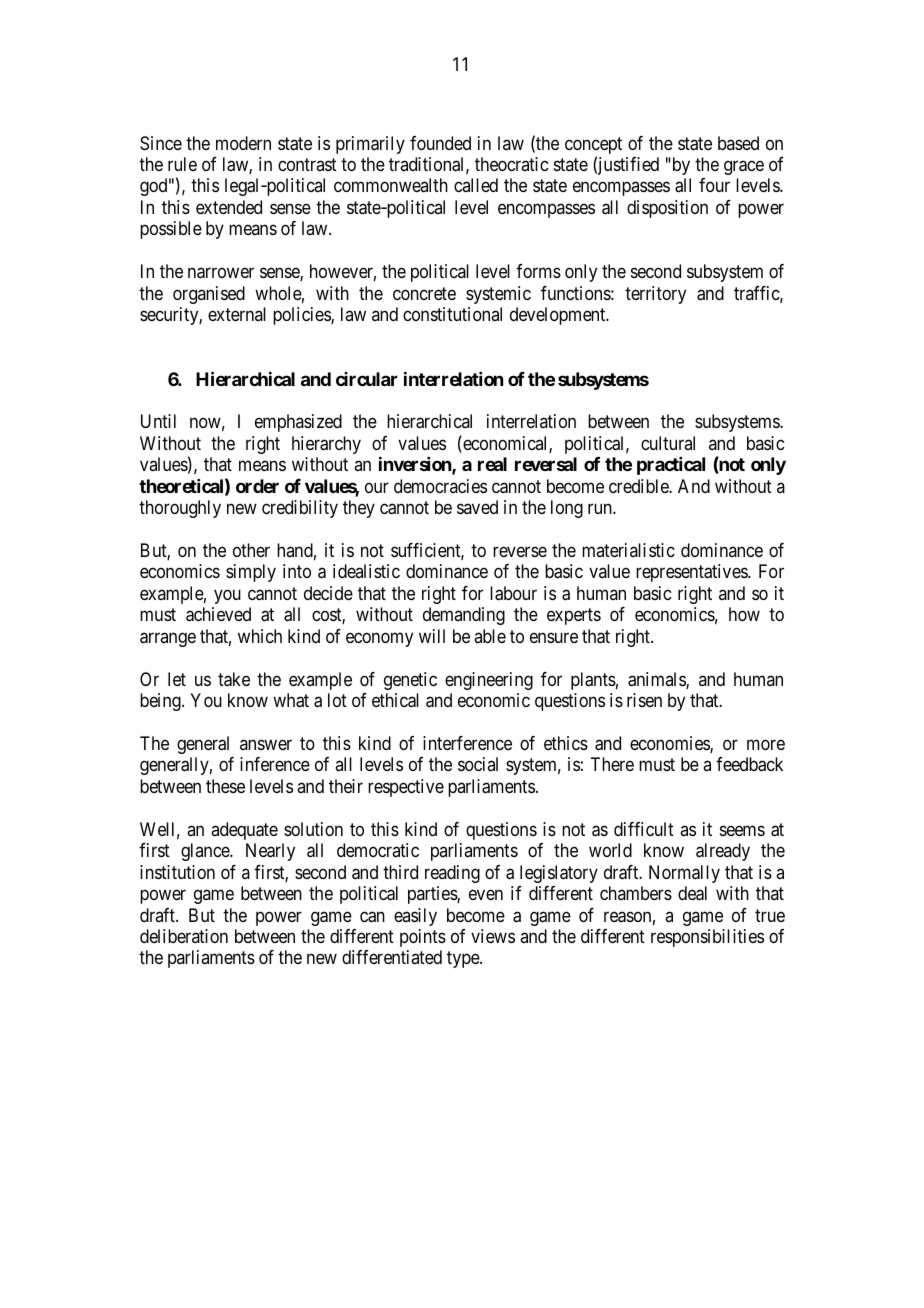 This screenshot has width=924, height=1308. Describe the element at coordinates (655, 295) in the screenshot. I see `territory` at that location.
